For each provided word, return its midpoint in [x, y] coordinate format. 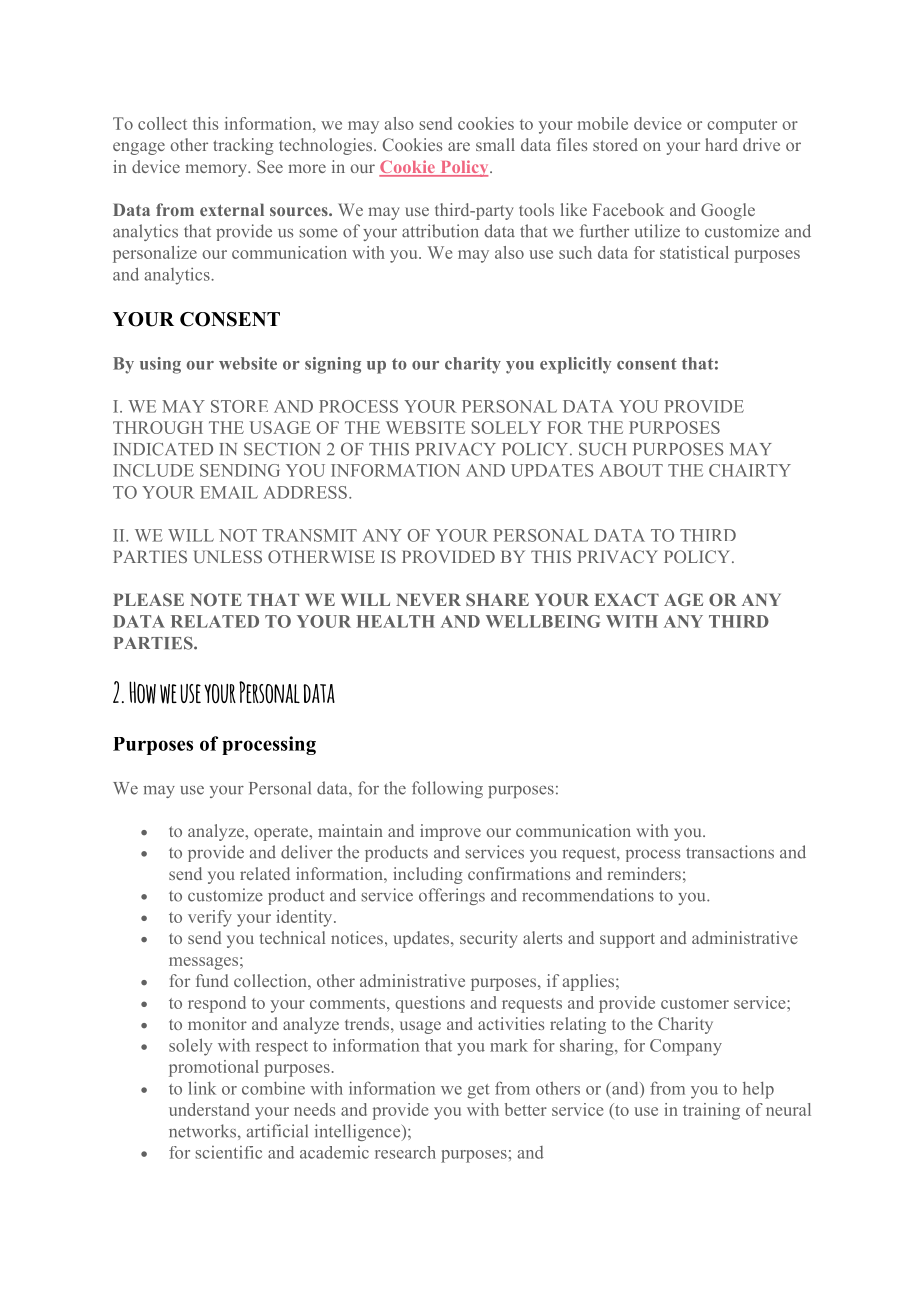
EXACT [626, 599]
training [711, 1111]
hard [721, 144]
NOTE [216, 599]
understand [209, 1109]
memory [217, 170]
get [478, 1091]
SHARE [497, 599]
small [495, 144]
